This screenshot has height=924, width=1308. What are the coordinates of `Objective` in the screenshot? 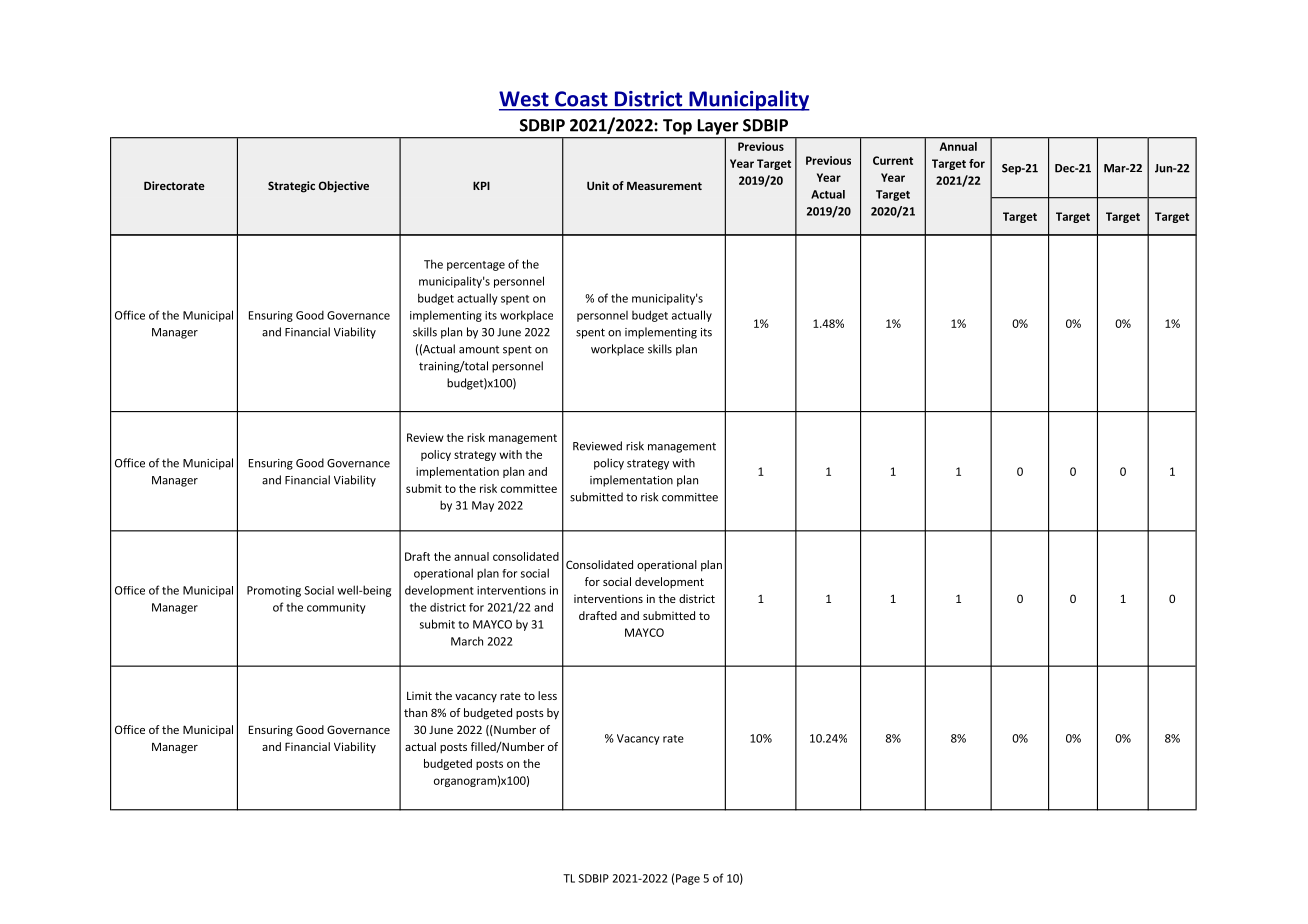 It's located at (343, 187).
